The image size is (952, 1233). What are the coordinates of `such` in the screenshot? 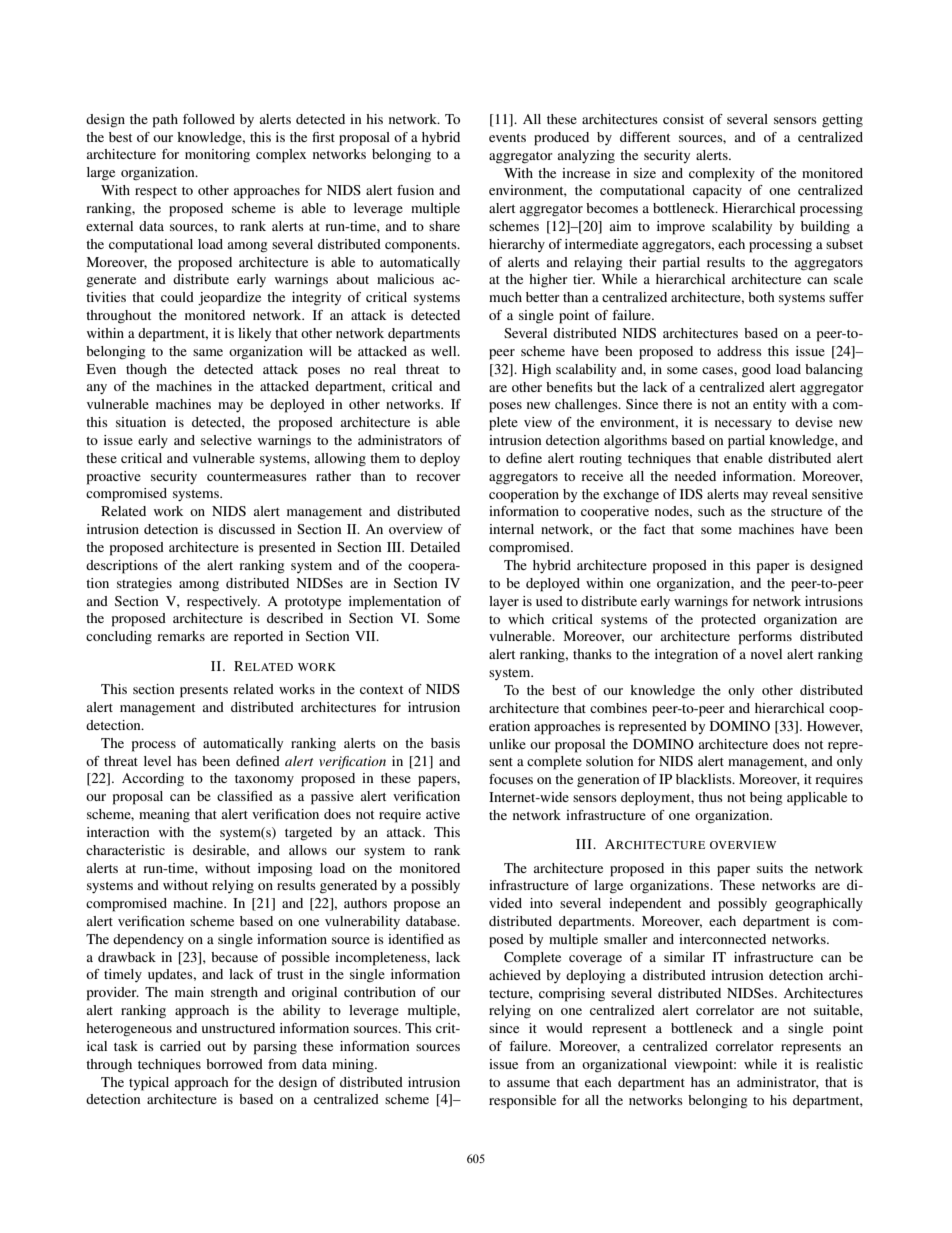 It's located at (711, 511).
